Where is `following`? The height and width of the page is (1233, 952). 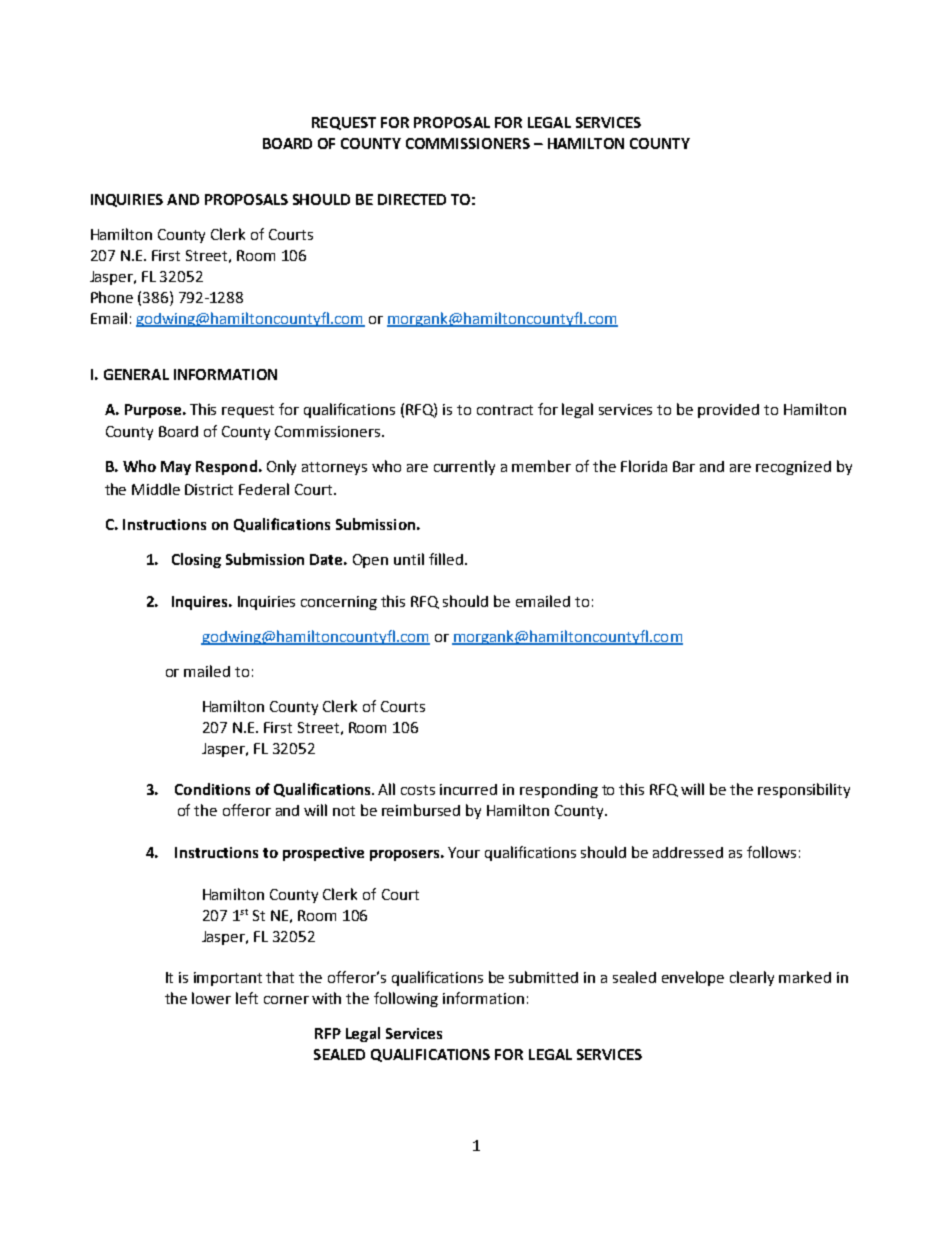 following is located at coordinates (406, 999).
